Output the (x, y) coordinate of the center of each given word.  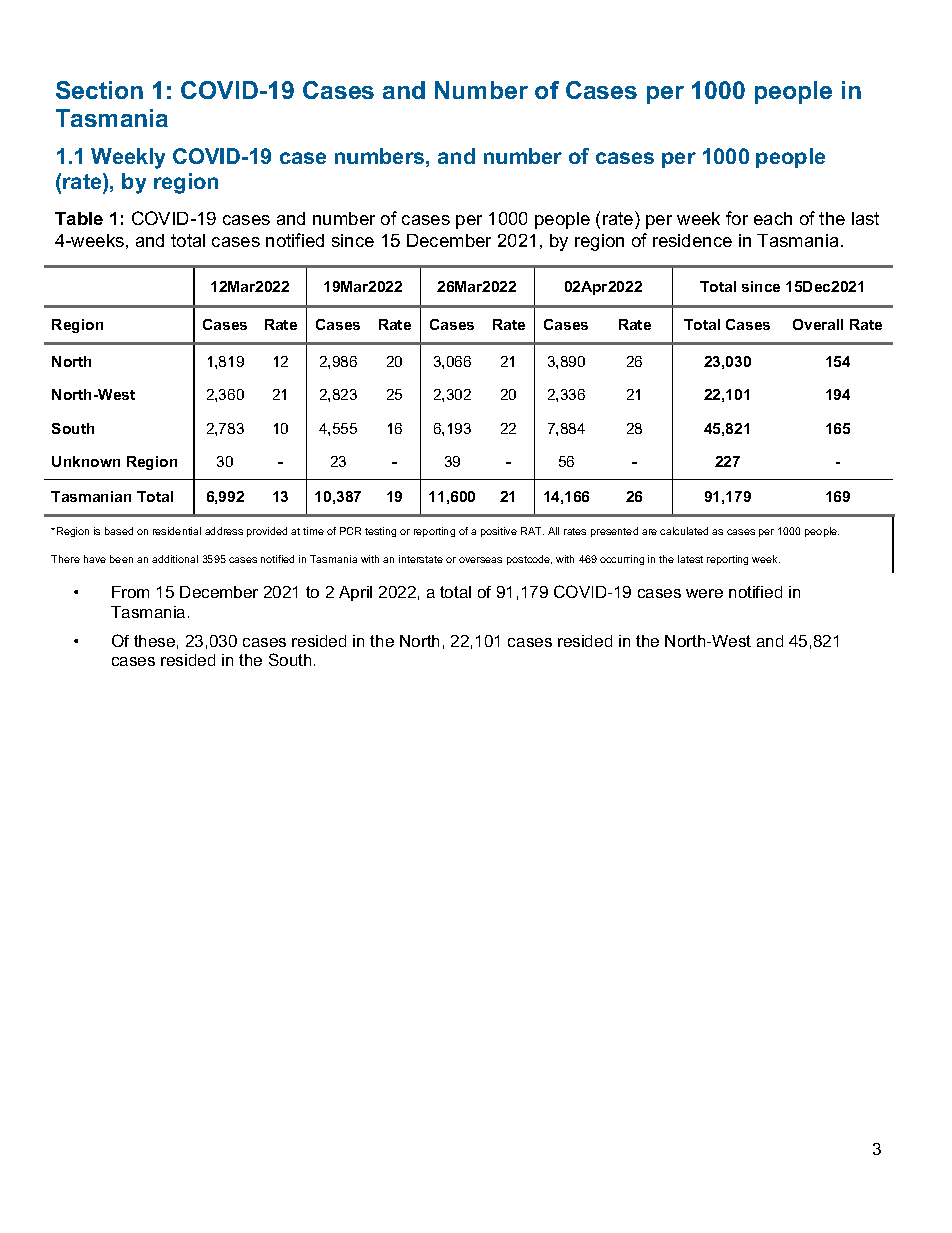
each (773, 218)
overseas (480, 560)
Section (99, 90)
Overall (818, 324)
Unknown (86, 461)
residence (692, 240)
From (130, 592)
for (737, 218)
